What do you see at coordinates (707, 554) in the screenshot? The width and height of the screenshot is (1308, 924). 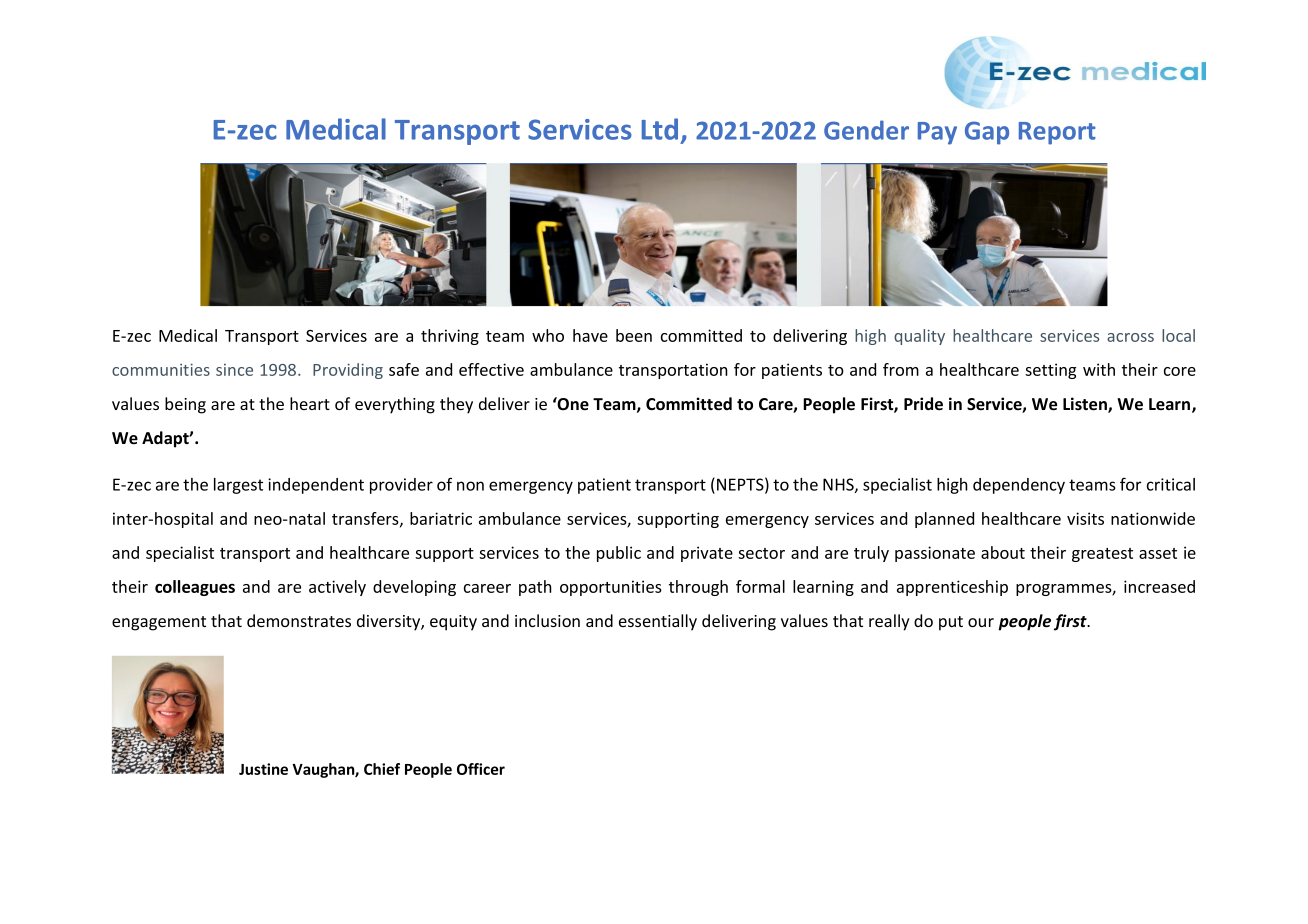 I see `private` at bounding box center [707, 554].
